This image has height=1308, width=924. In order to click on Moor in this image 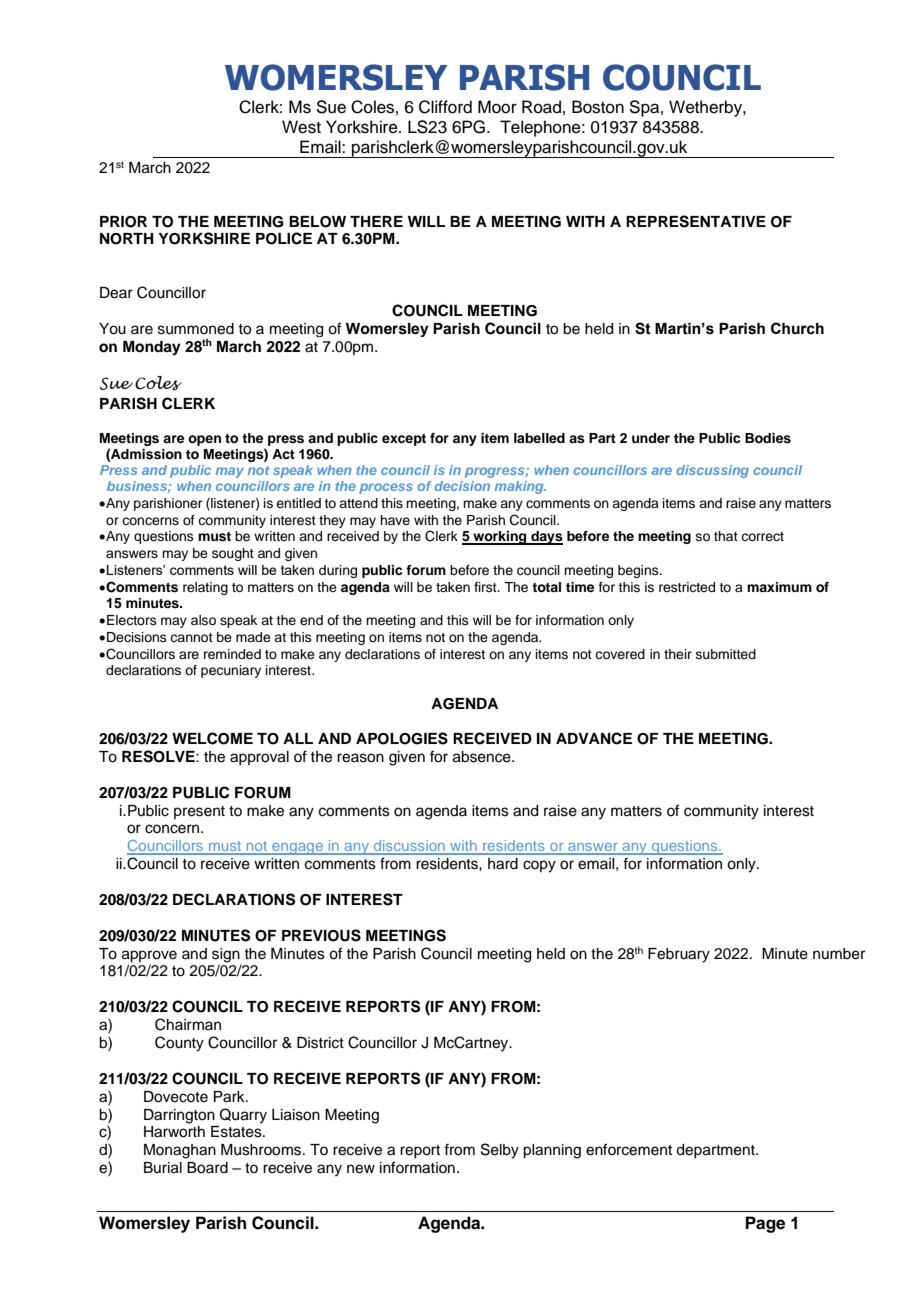, I will do `click(497, 107)`.
